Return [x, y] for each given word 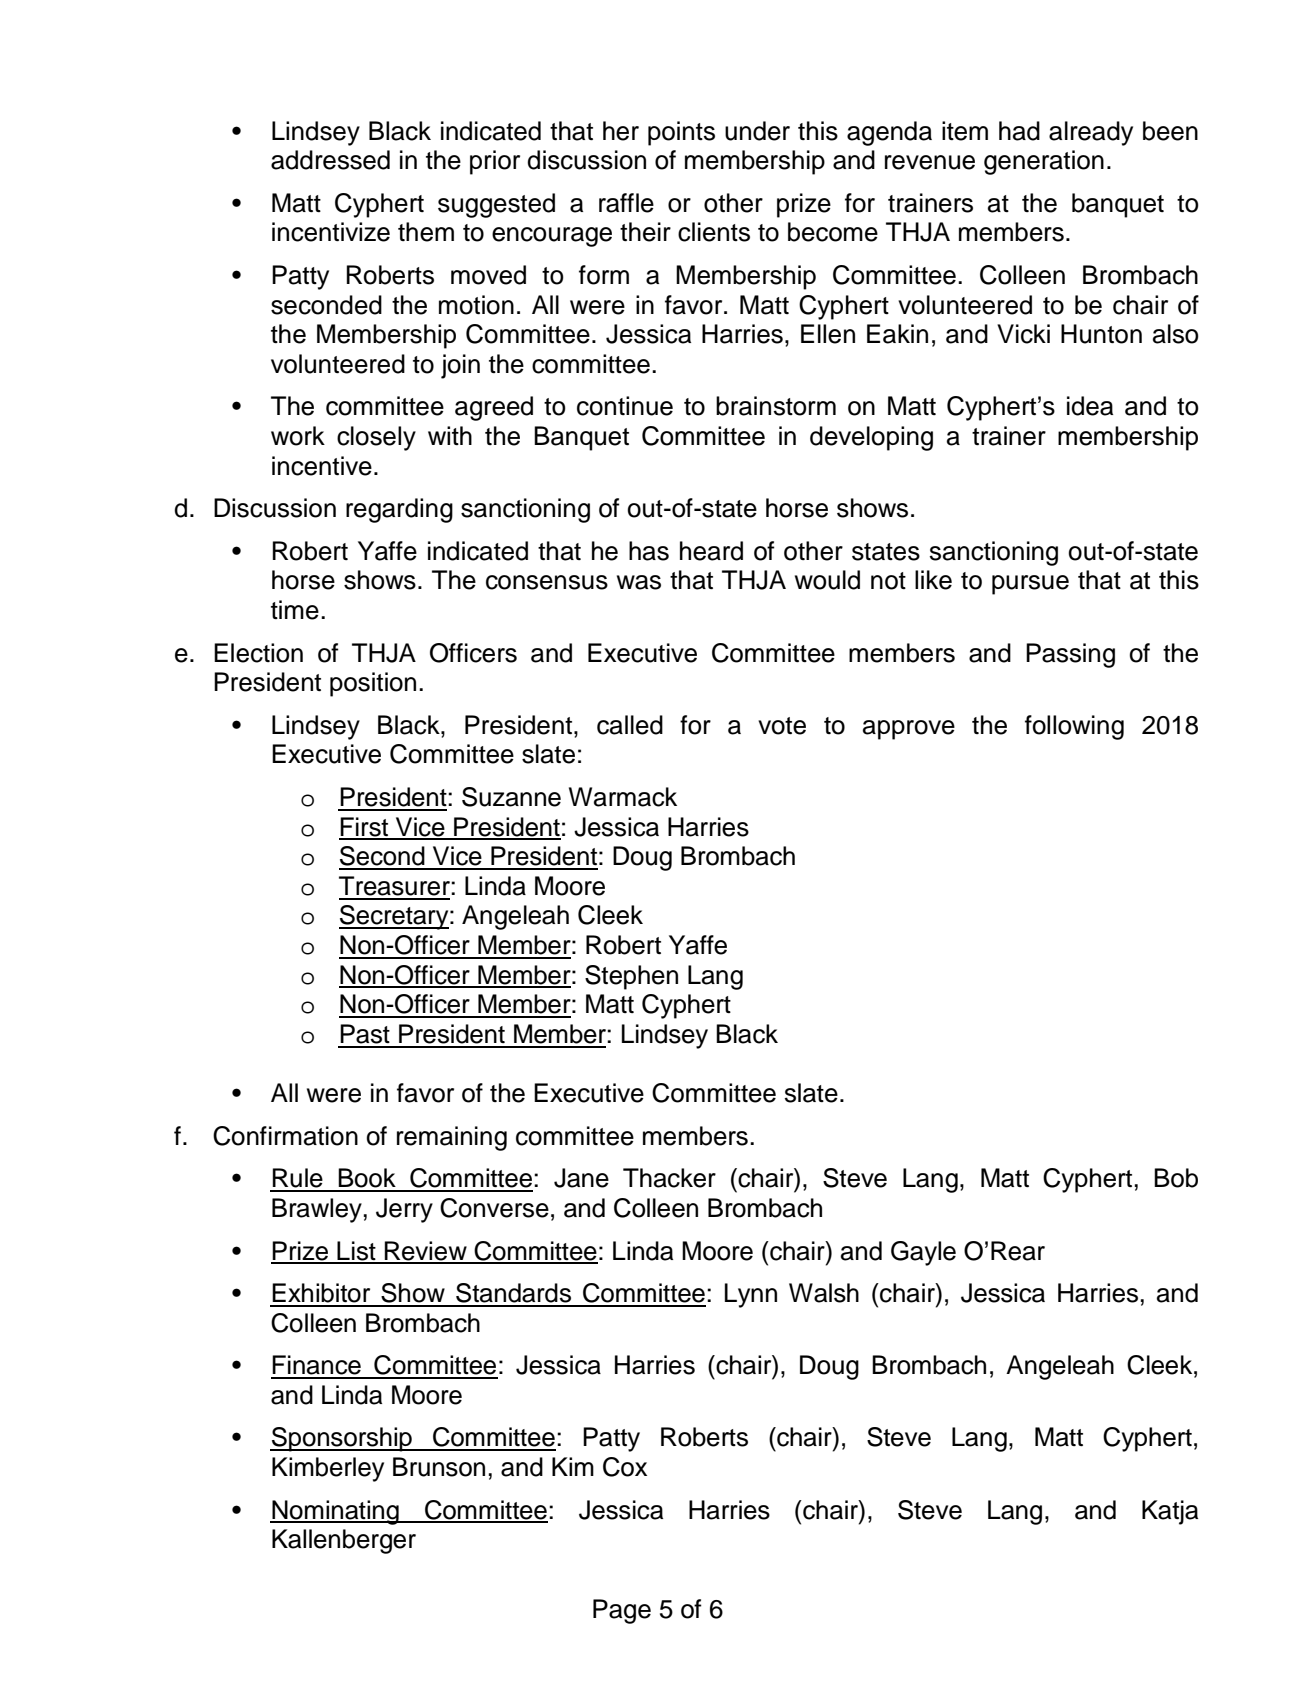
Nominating [335, 1512]
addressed [330, 160]
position [373, 684]
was [639, 582]
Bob [1176, 1178]
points [681, 133]
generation [1044, 162]
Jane [581, 1178]
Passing [1070, 655]
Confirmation [285, 1136]
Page [622, 1611]
